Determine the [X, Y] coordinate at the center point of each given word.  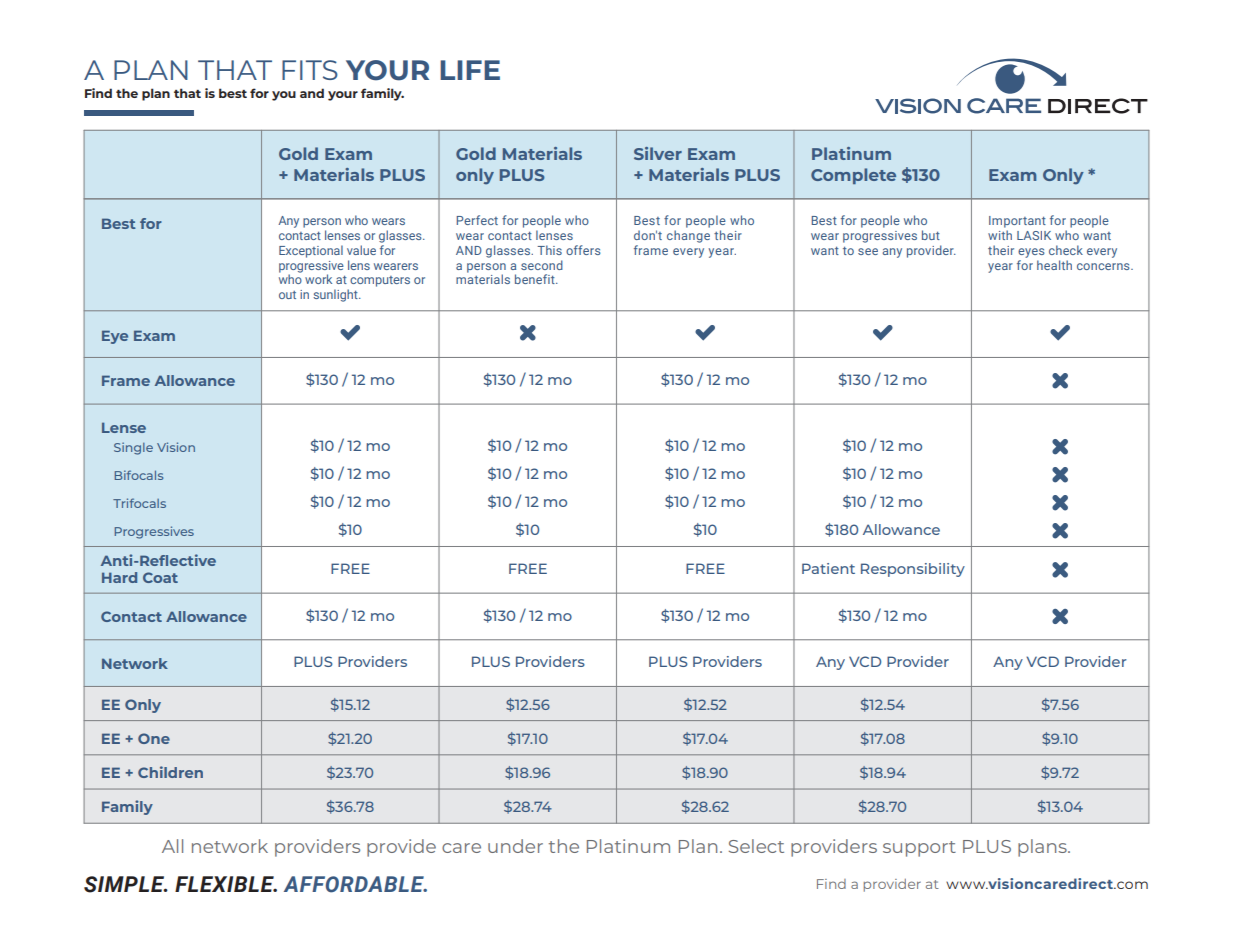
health [1054, 265]
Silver [658, 153]
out [287, 295]
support [919, 849]
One [154, 738]
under [515, 846]
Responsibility [913, 570]
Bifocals [139, 475]
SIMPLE [125, 884]
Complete [853, 176]
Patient [828, 568]
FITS [310, 70]
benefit [536, 279]
